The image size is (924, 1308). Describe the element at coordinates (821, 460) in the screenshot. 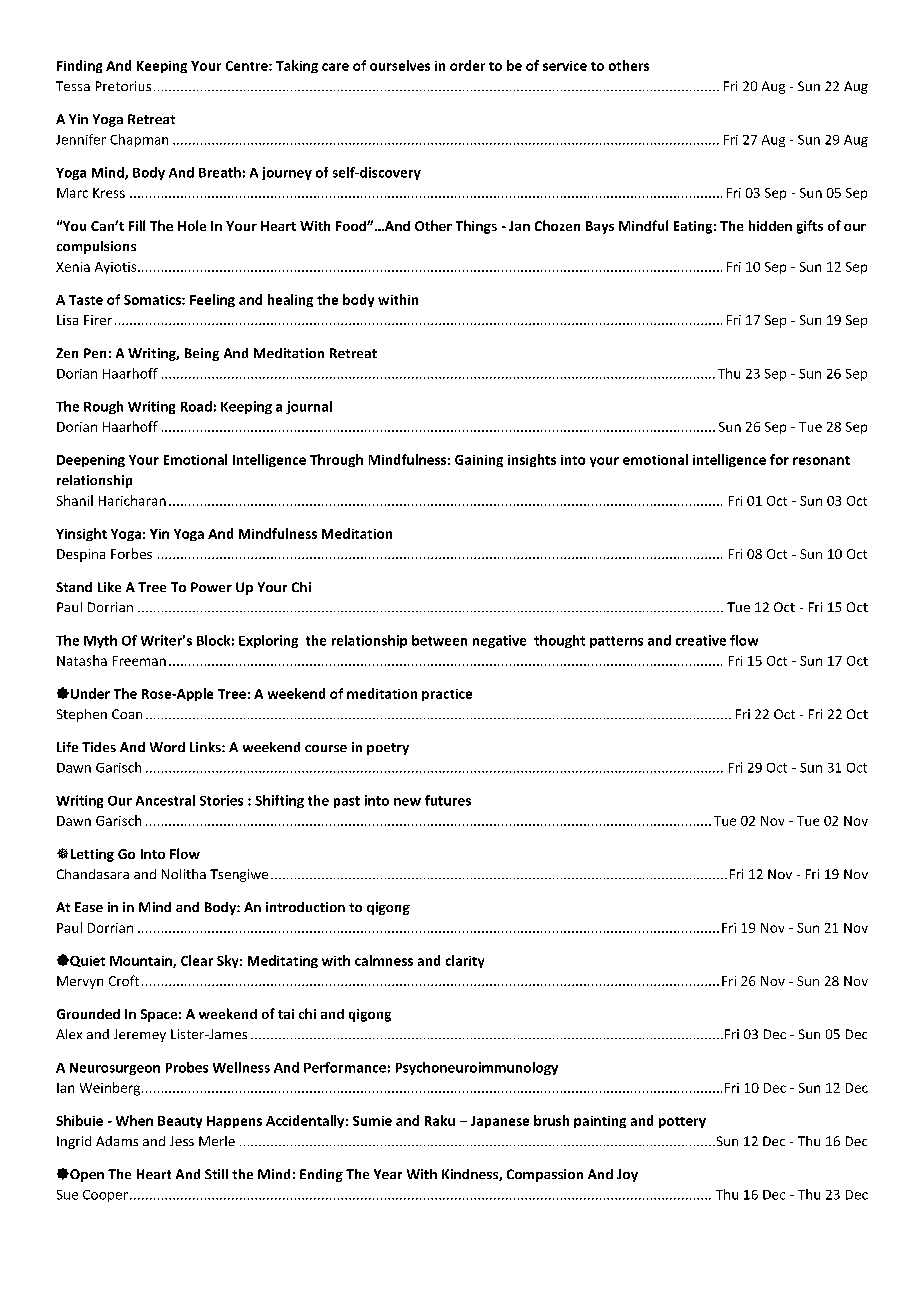

I see `resonant` at that location.
